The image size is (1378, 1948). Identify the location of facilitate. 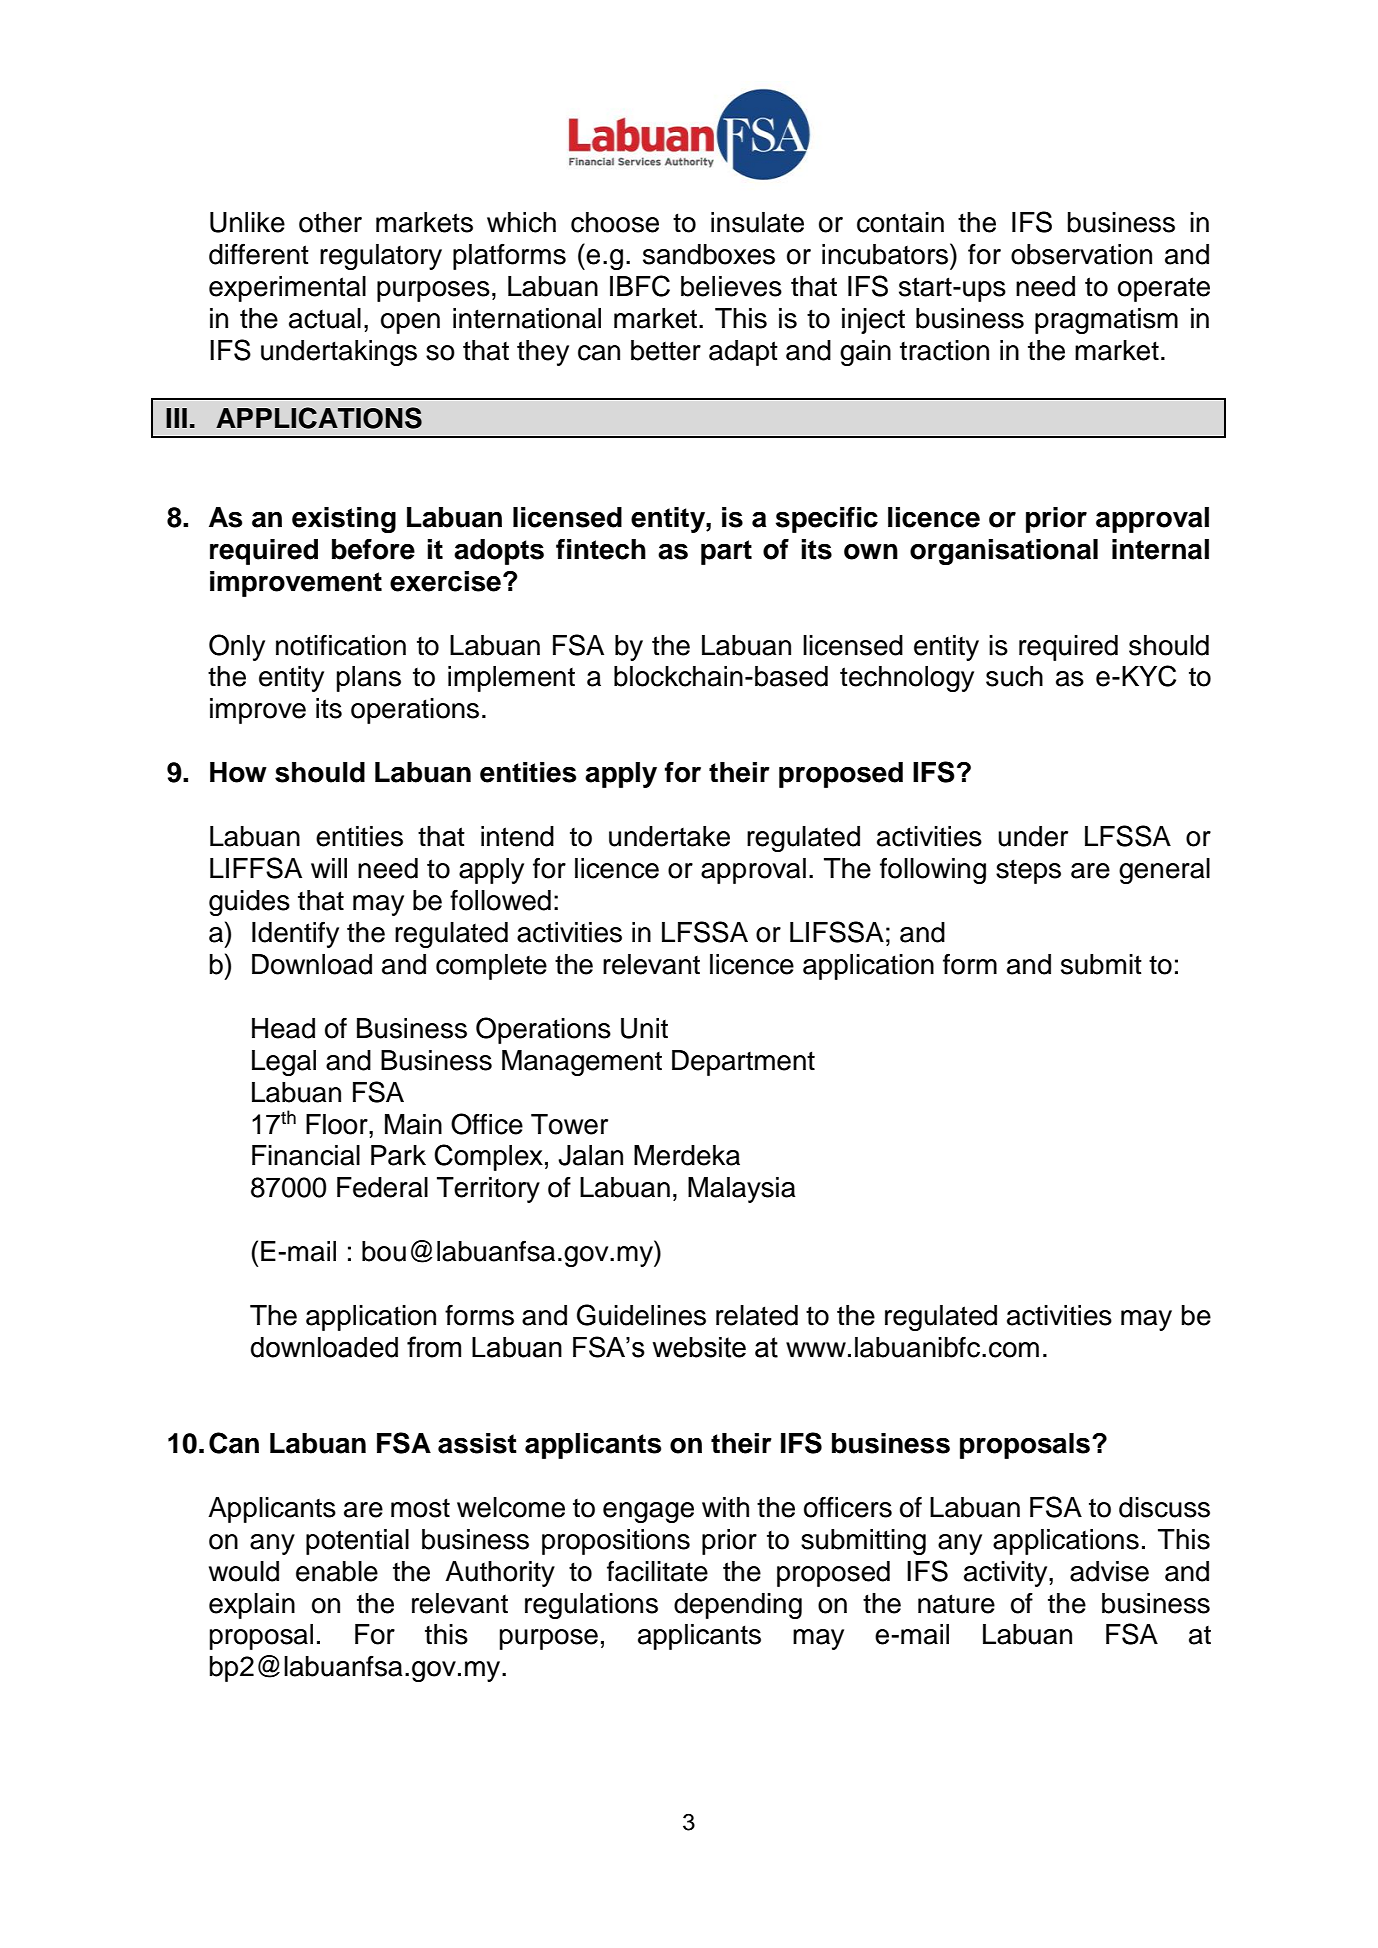
(657, 1571).
